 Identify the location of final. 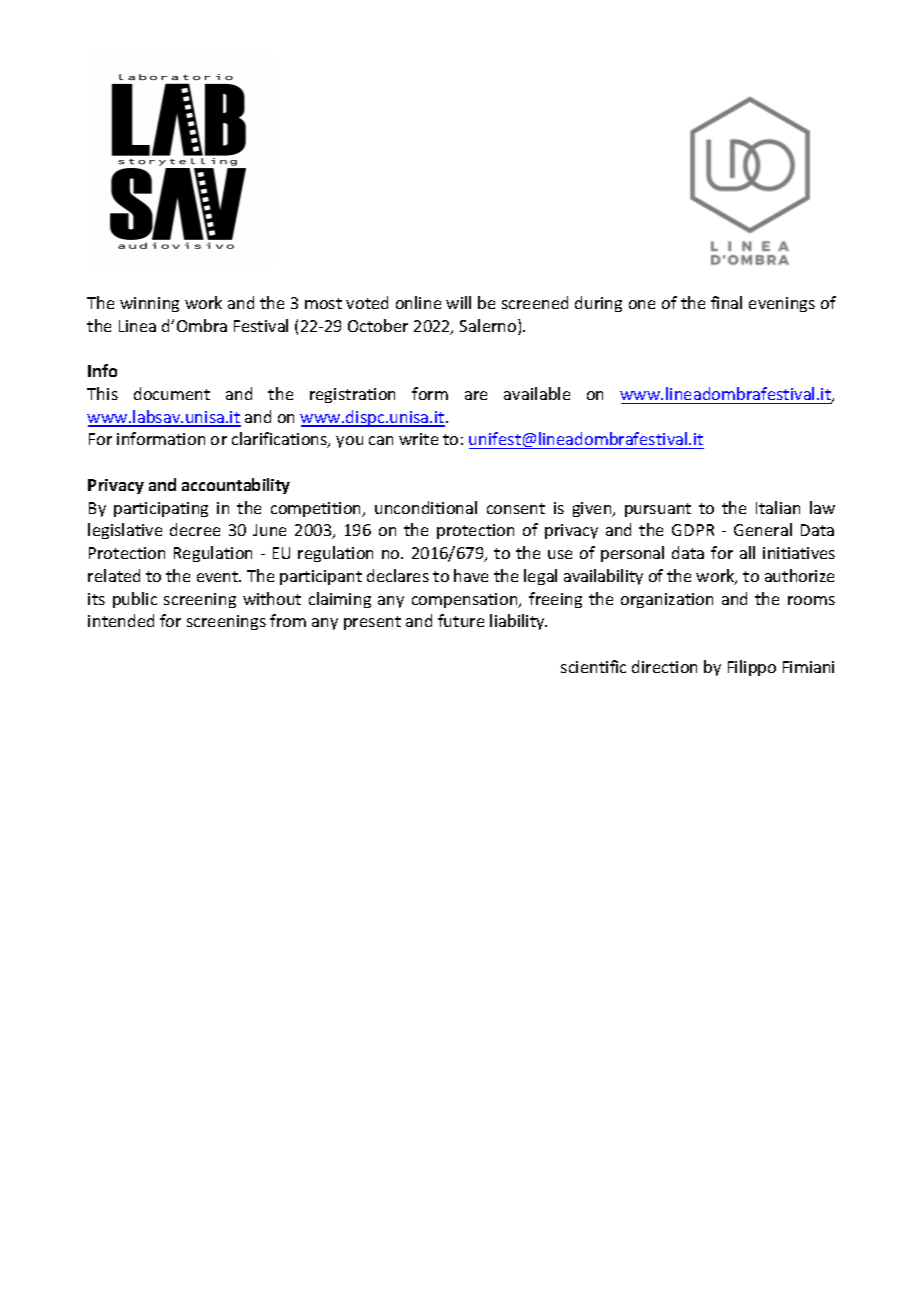
(726, 302).
